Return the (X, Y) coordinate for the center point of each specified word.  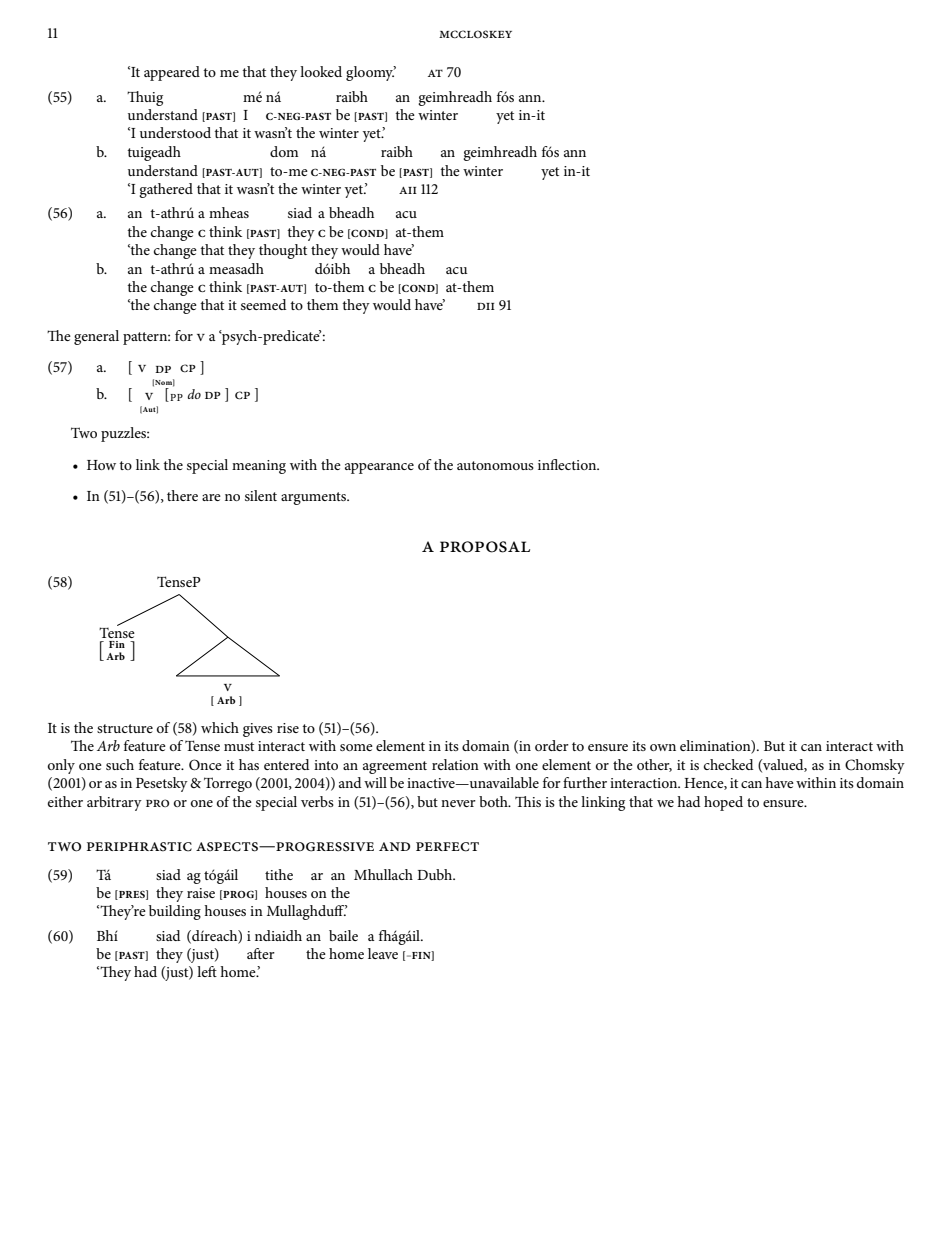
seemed (264, 304)
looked (321, 71)
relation (455, 764)
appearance (379, 468)
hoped (723, 803)
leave (383, 953)
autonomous (495, 465)
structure (125, 728)
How (101, 465)
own (663, 747)
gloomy (371, 73)
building (175, 912)
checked (729, 764)
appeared (172, 73)
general (96, 337)
